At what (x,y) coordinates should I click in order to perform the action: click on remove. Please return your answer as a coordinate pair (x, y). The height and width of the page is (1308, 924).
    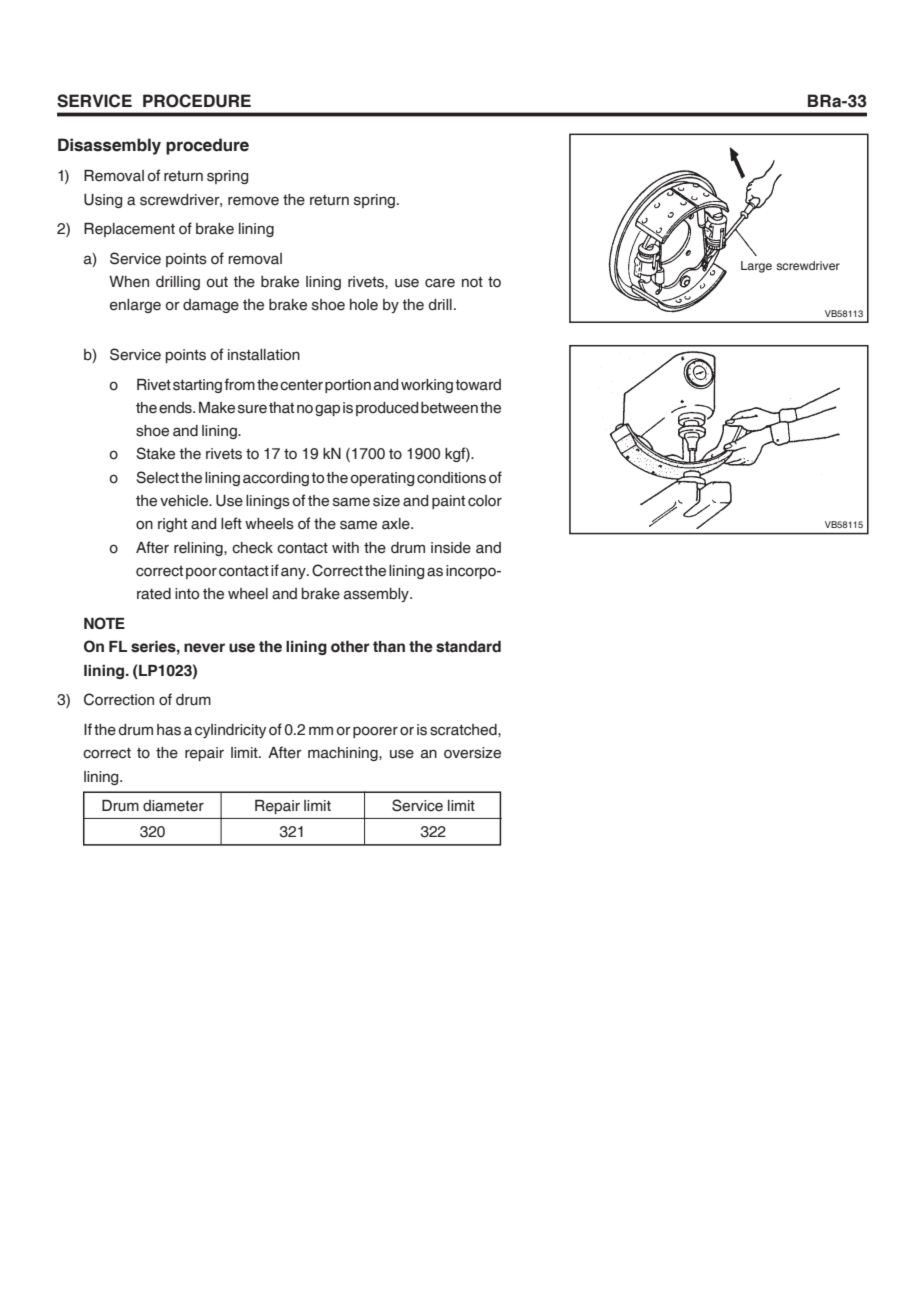
    Looking at the image, I should click on (253, 201).
